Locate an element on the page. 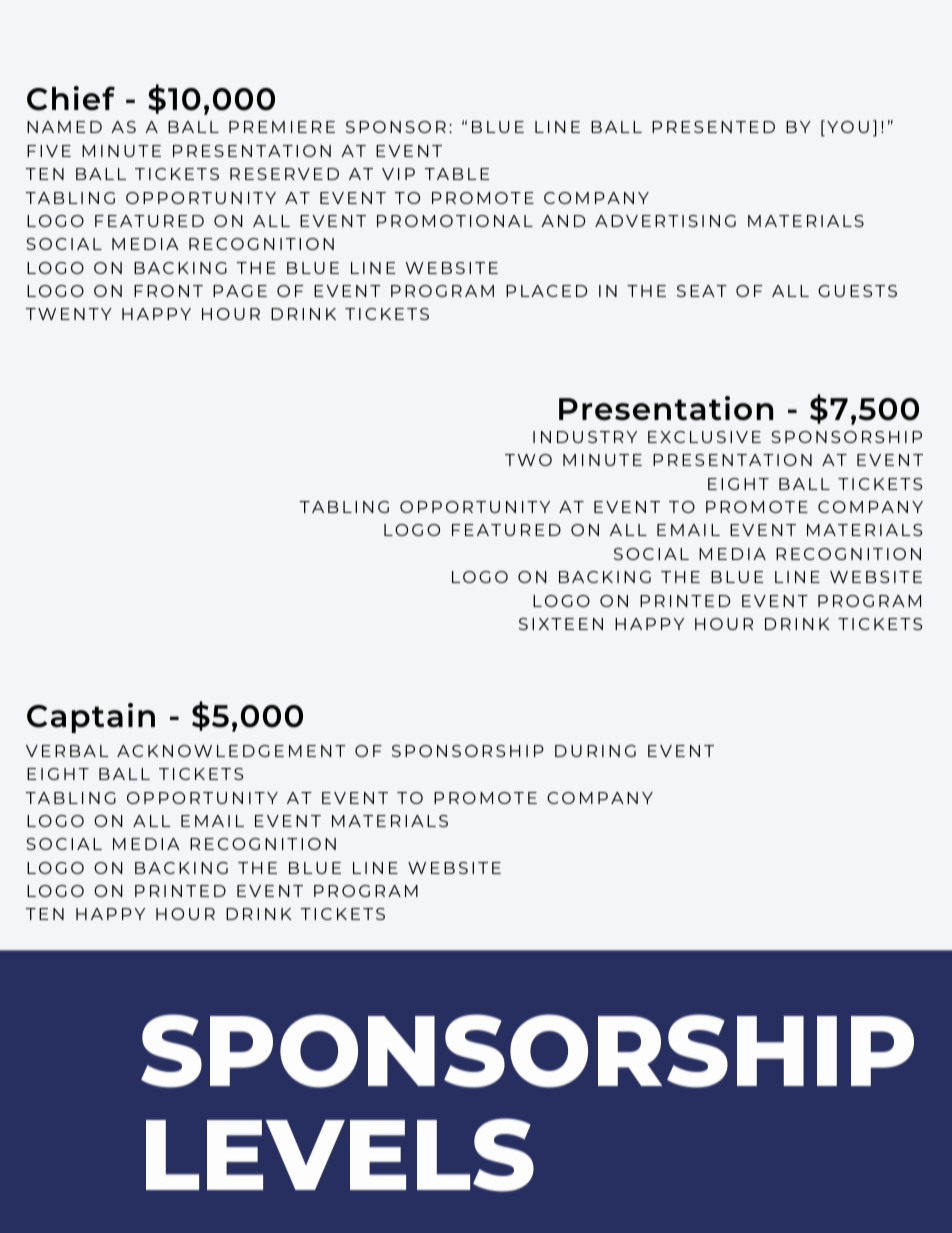 The height and width of the page is (1233, 952). PRESENTED is located at coordinates (713, 127).
